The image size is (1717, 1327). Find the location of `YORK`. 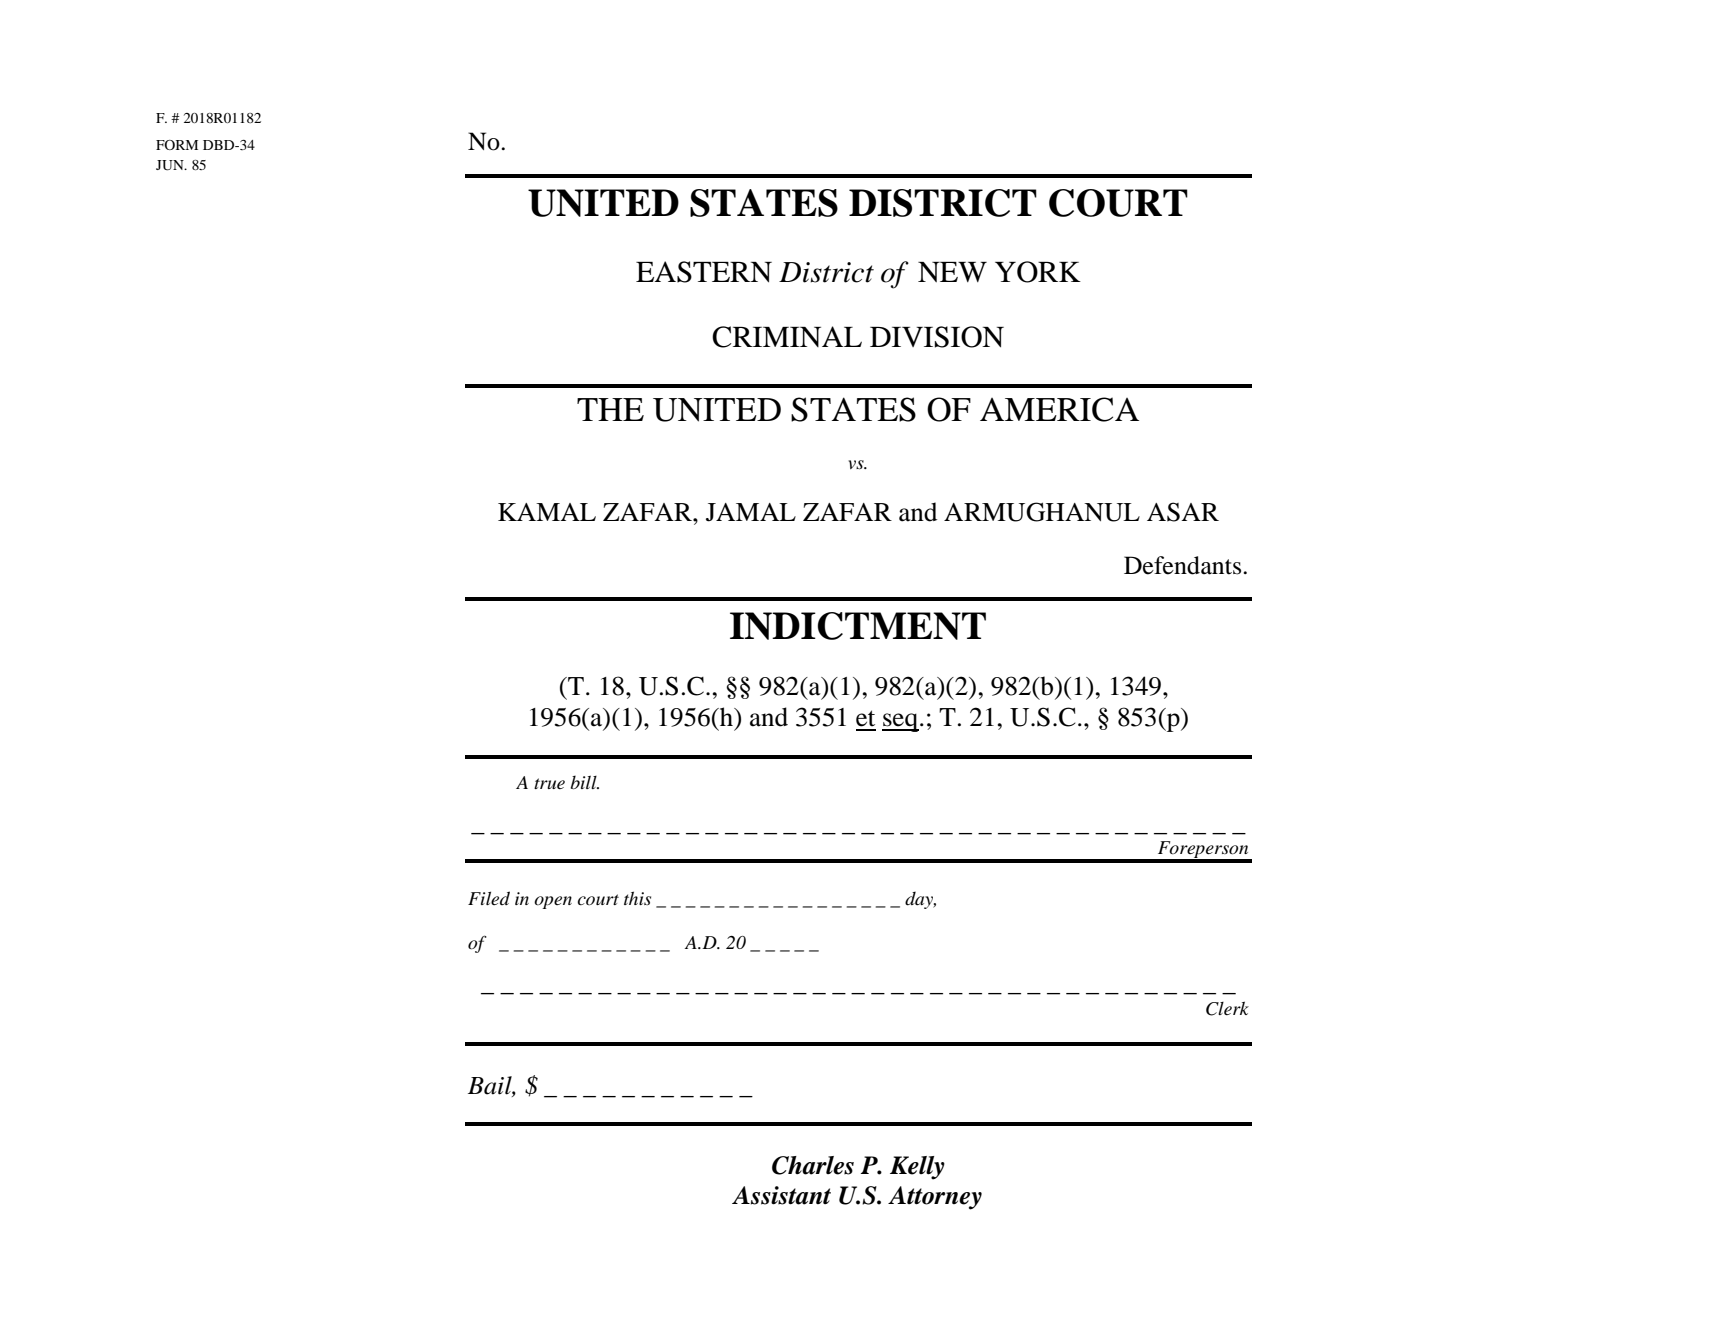

YORK is located at coordinates (1038, 272).
